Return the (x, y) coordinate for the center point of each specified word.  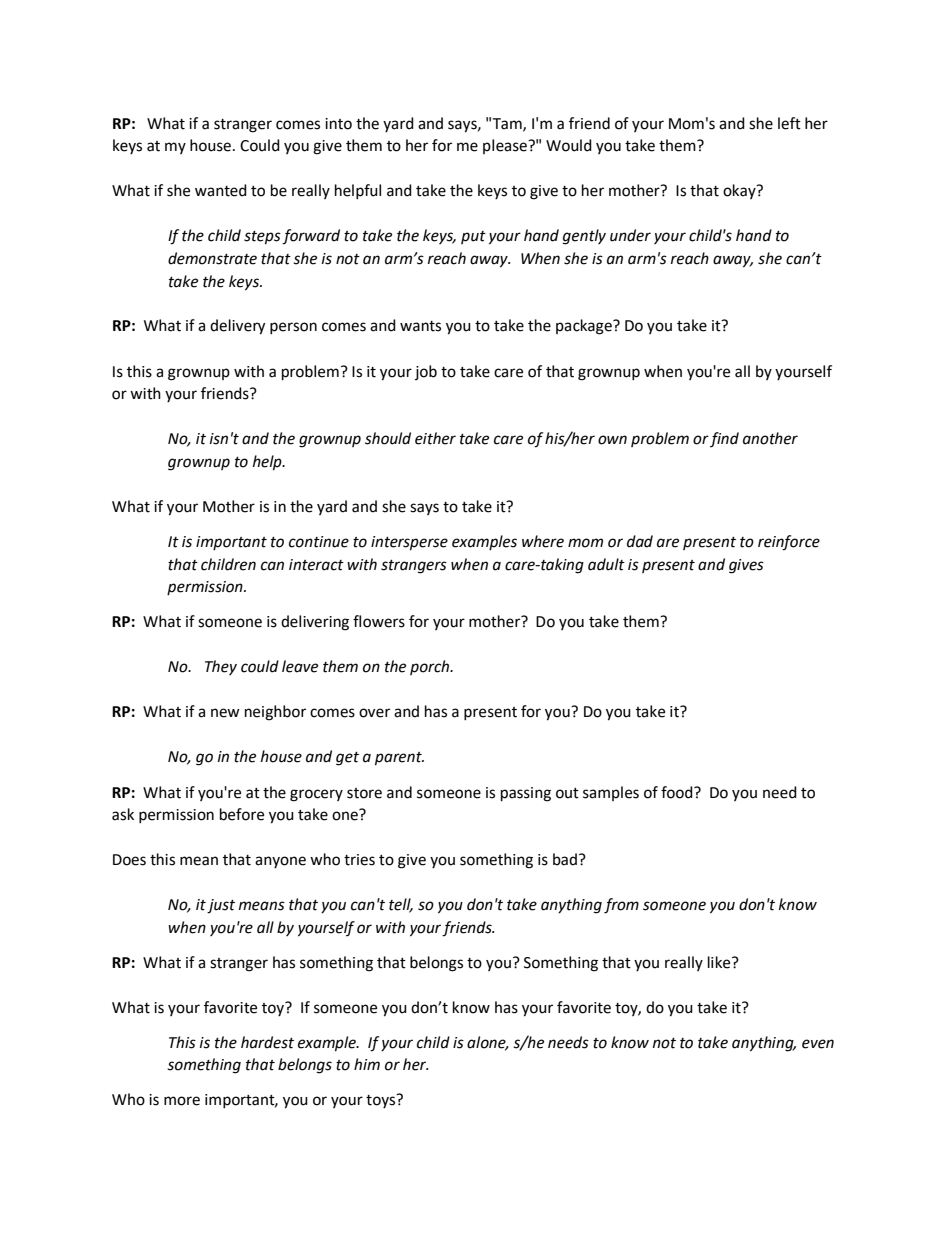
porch (431, 667)
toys (382, 1101)
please (506, 146)
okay (740, 191)
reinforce (789, 543)
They (221, 667)
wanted (221, 190)
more (182, 1101)
